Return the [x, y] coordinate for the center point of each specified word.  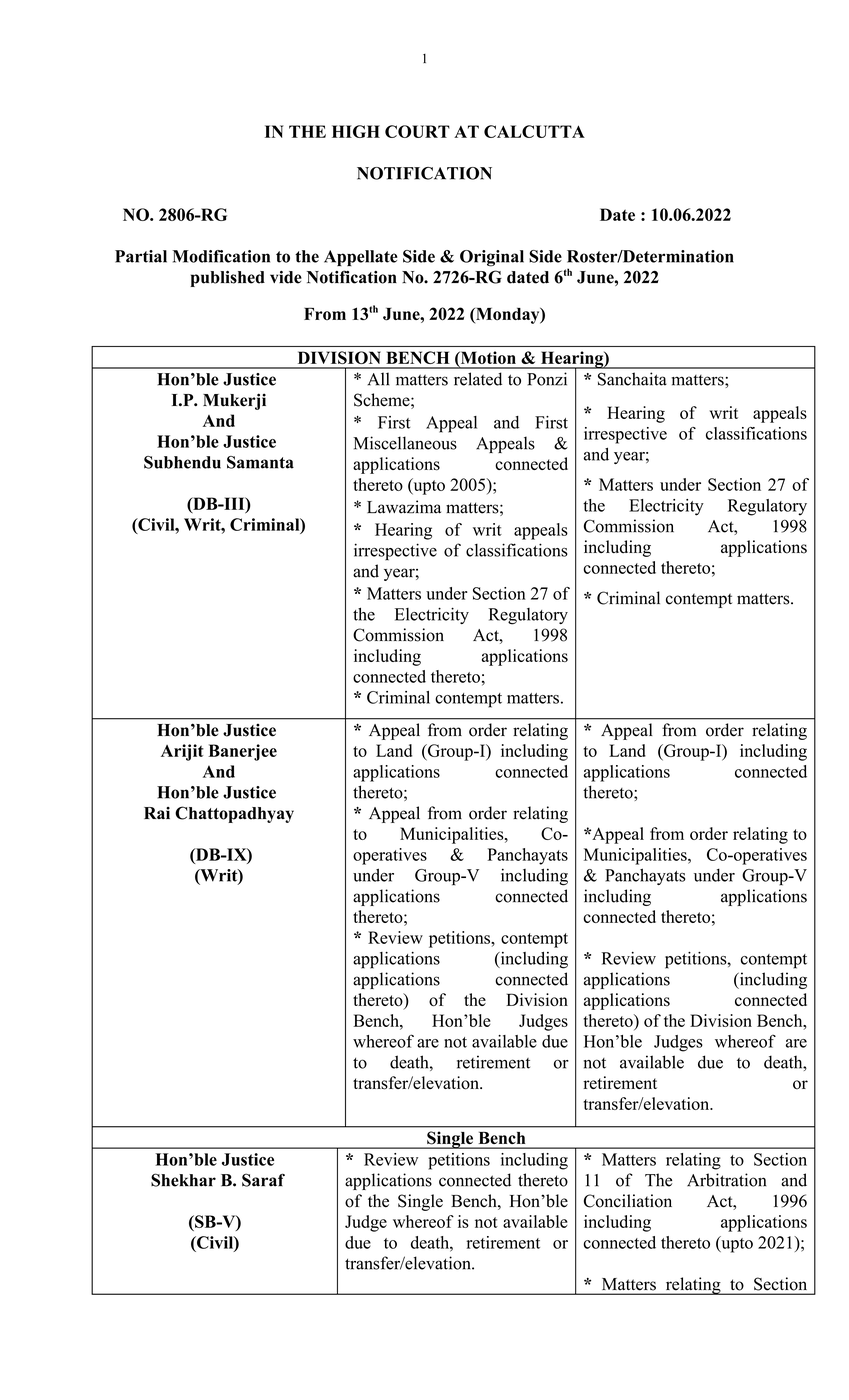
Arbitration [726, 1180]
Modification [221, 256]
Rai [157, 813]
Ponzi [547, 379]
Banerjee [242, 752]
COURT [417, 131]
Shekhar [183, 1180]
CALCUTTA [534, 131]
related [478, 379]
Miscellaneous [405, 443]
